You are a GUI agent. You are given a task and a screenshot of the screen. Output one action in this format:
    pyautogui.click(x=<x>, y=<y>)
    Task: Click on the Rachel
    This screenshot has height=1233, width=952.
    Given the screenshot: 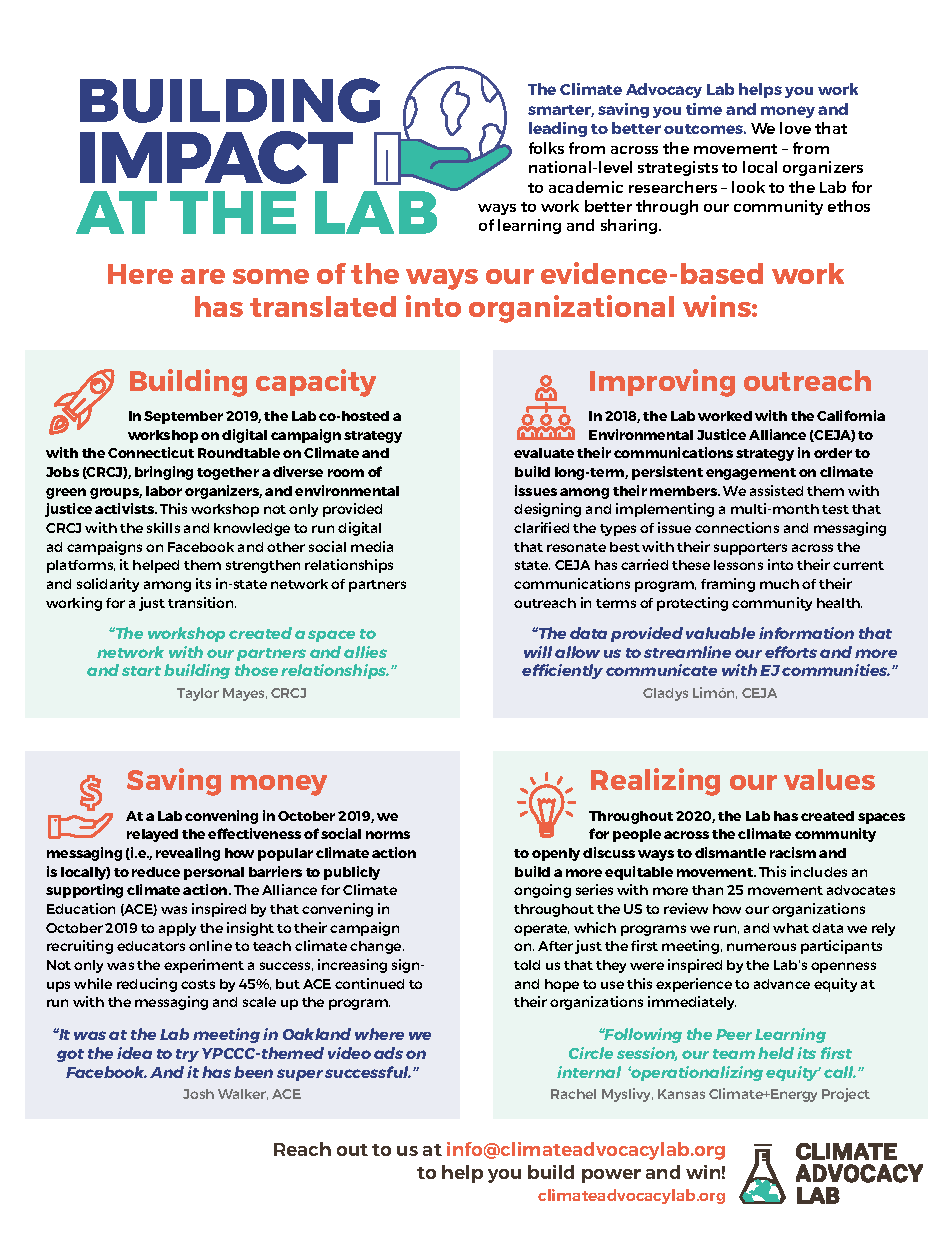 What is the action you would take?
    pyautogui.click(x=573, y=1094)
